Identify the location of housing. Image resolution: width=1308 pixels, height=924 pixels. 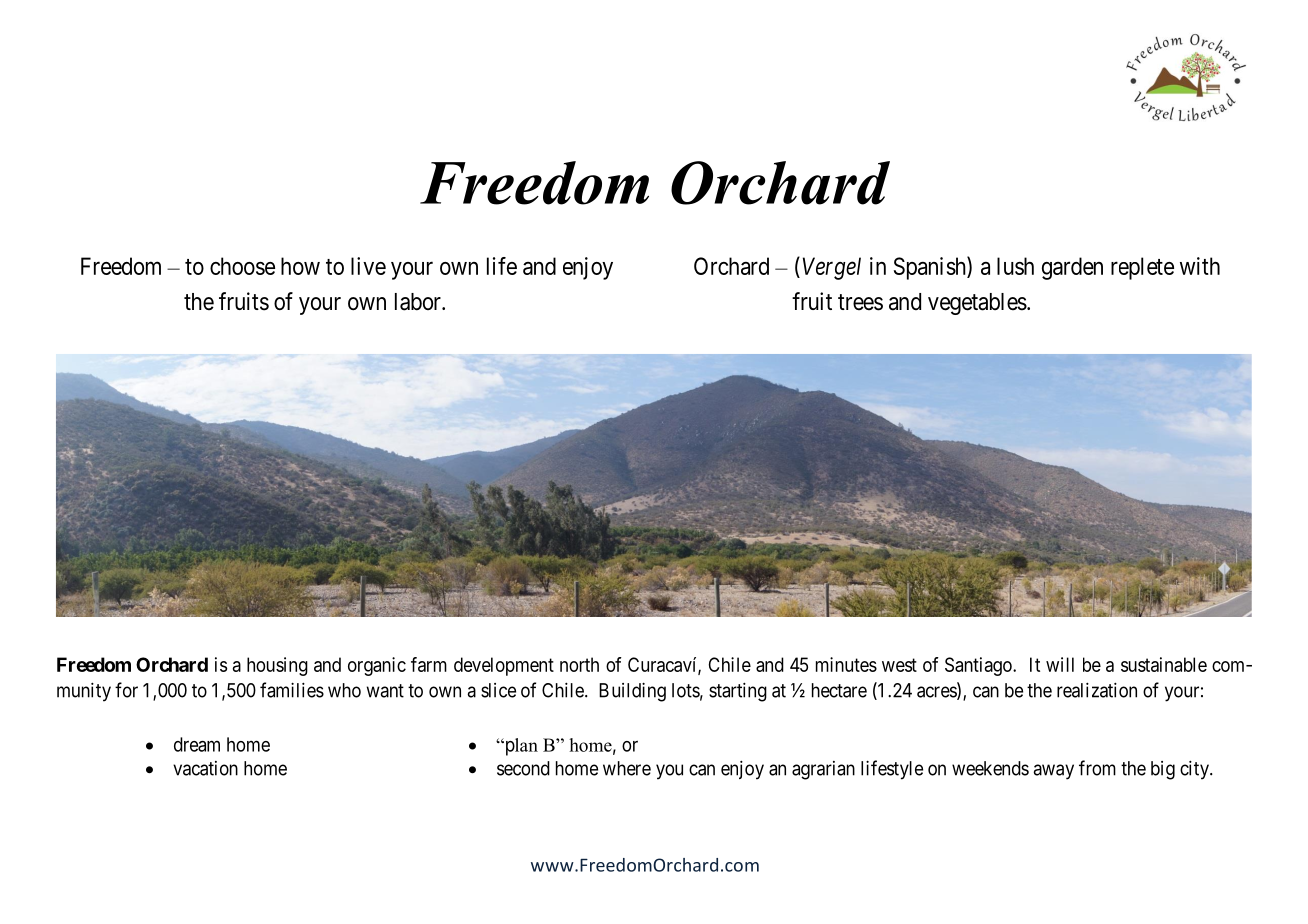
(277, 666).
